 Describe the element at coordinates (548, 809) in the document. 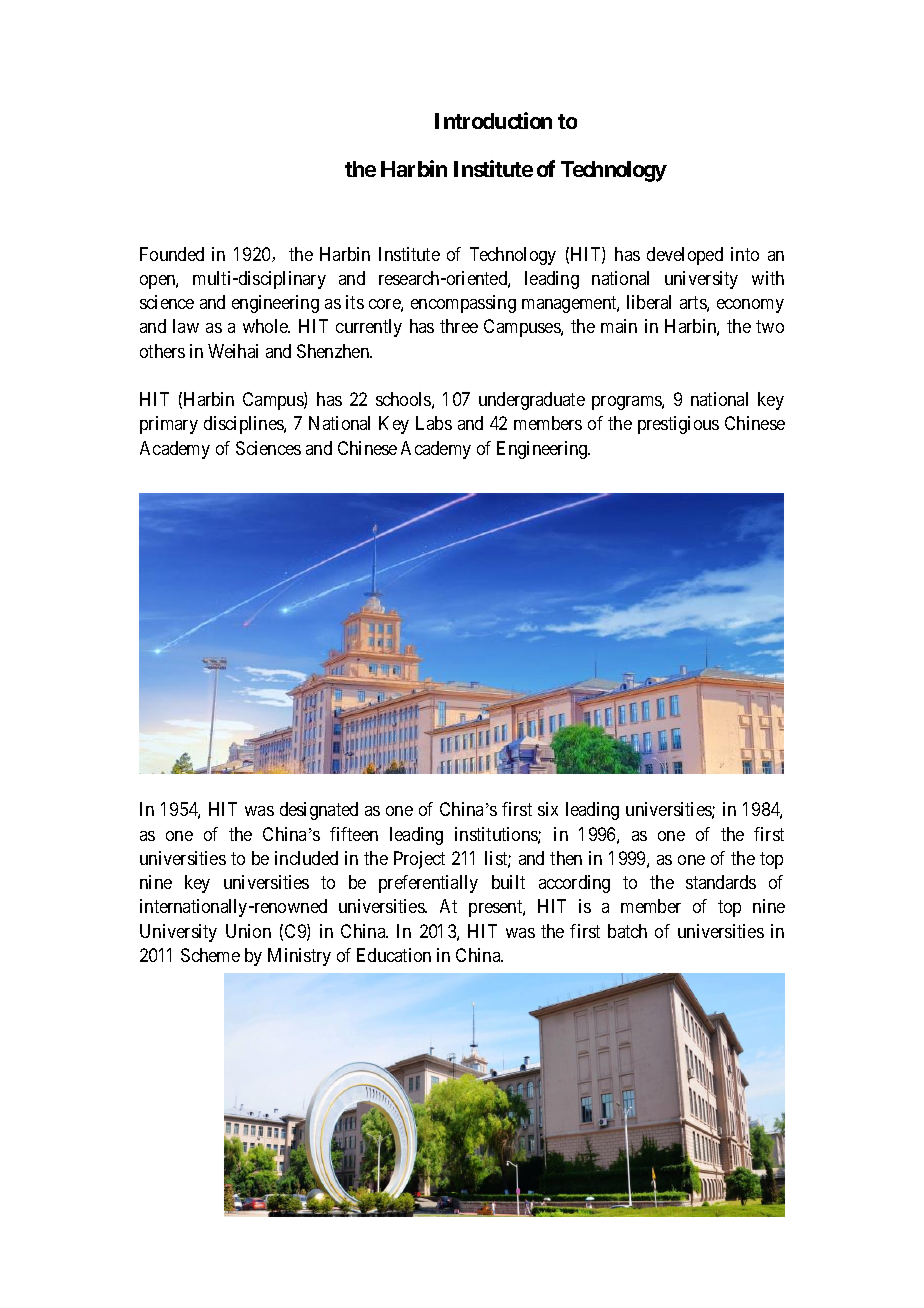

I see `six` at that location.
